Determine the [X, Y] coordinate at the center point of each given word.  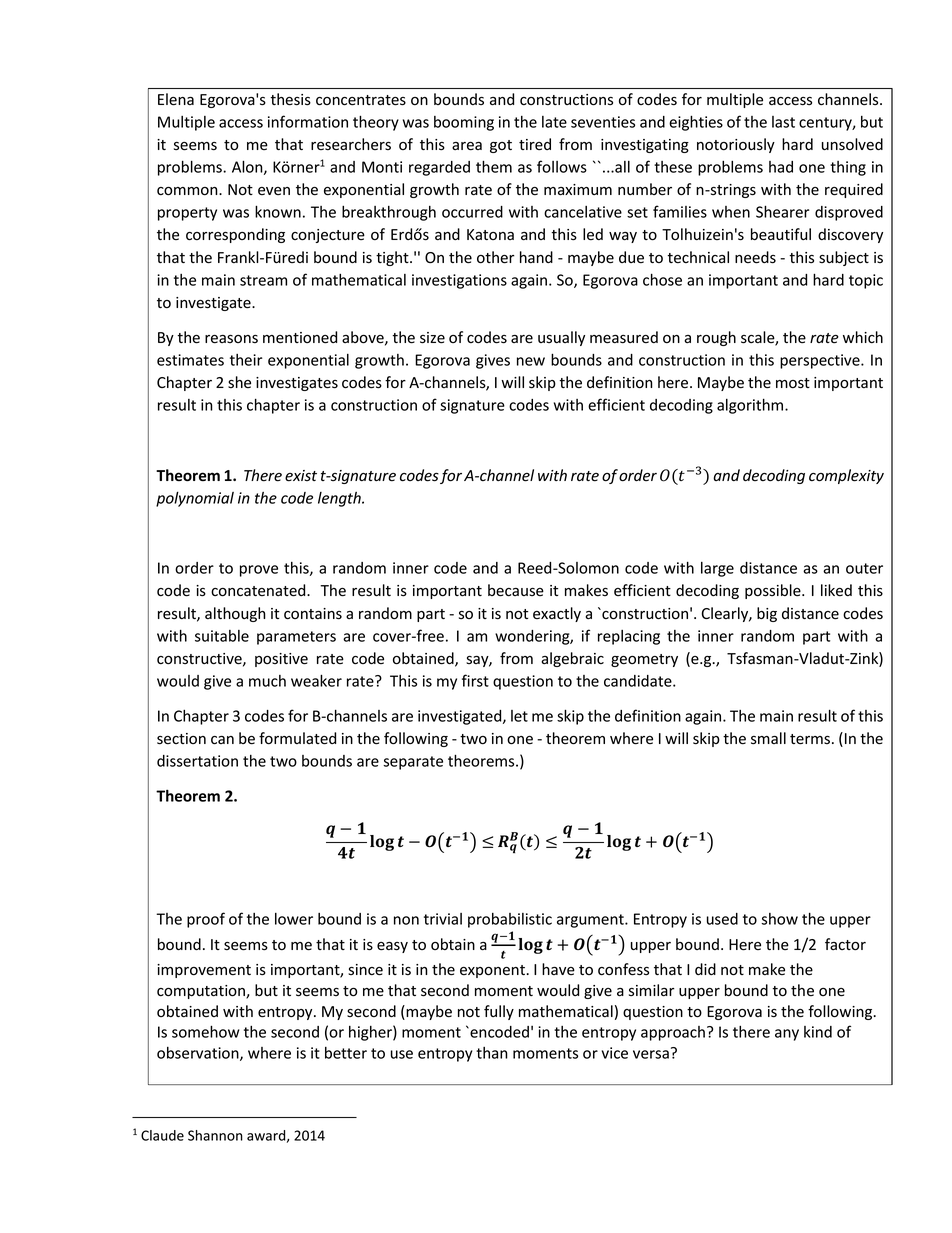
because [516, 590]
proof [206, 920]
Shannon [215, 1135]
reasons [231, 339]
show [779, 919]
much [267, 681]
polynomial [195, 499]
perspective [821, 361]
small [768, 738]
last [783, 122]
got [501, 146]
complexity [846, 476]
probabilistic [510, 920]
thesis [290, 99]
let [519, 716]
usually [561, 338]
